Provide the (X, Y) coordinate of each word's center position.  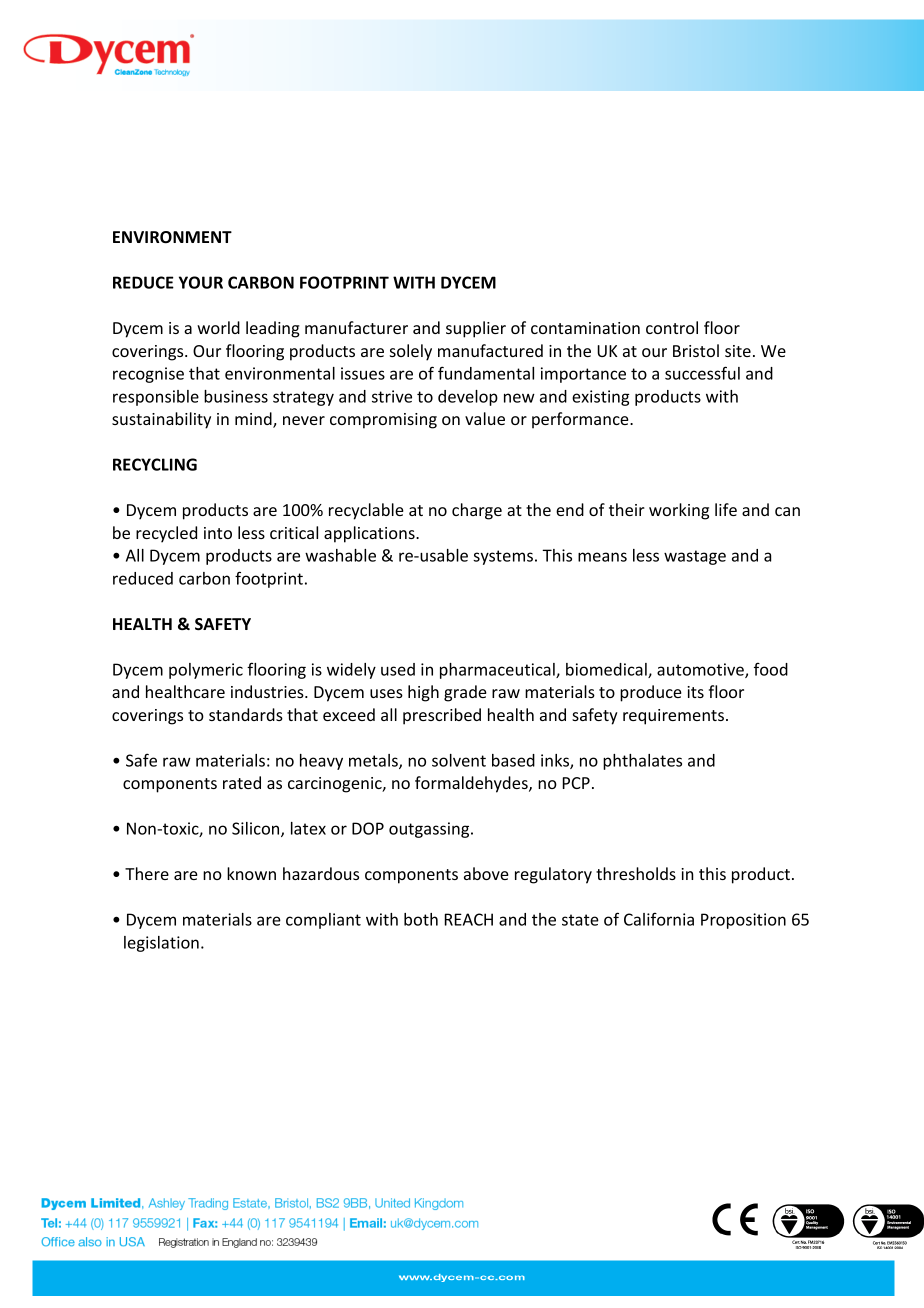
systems (503, 557)
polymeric (206, 671)
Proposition (743, 921)
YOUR (201, 282)
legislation (161, 944)
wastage (695, 557)
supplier (476, 329)
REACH (469, 919)
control (672, 327)
